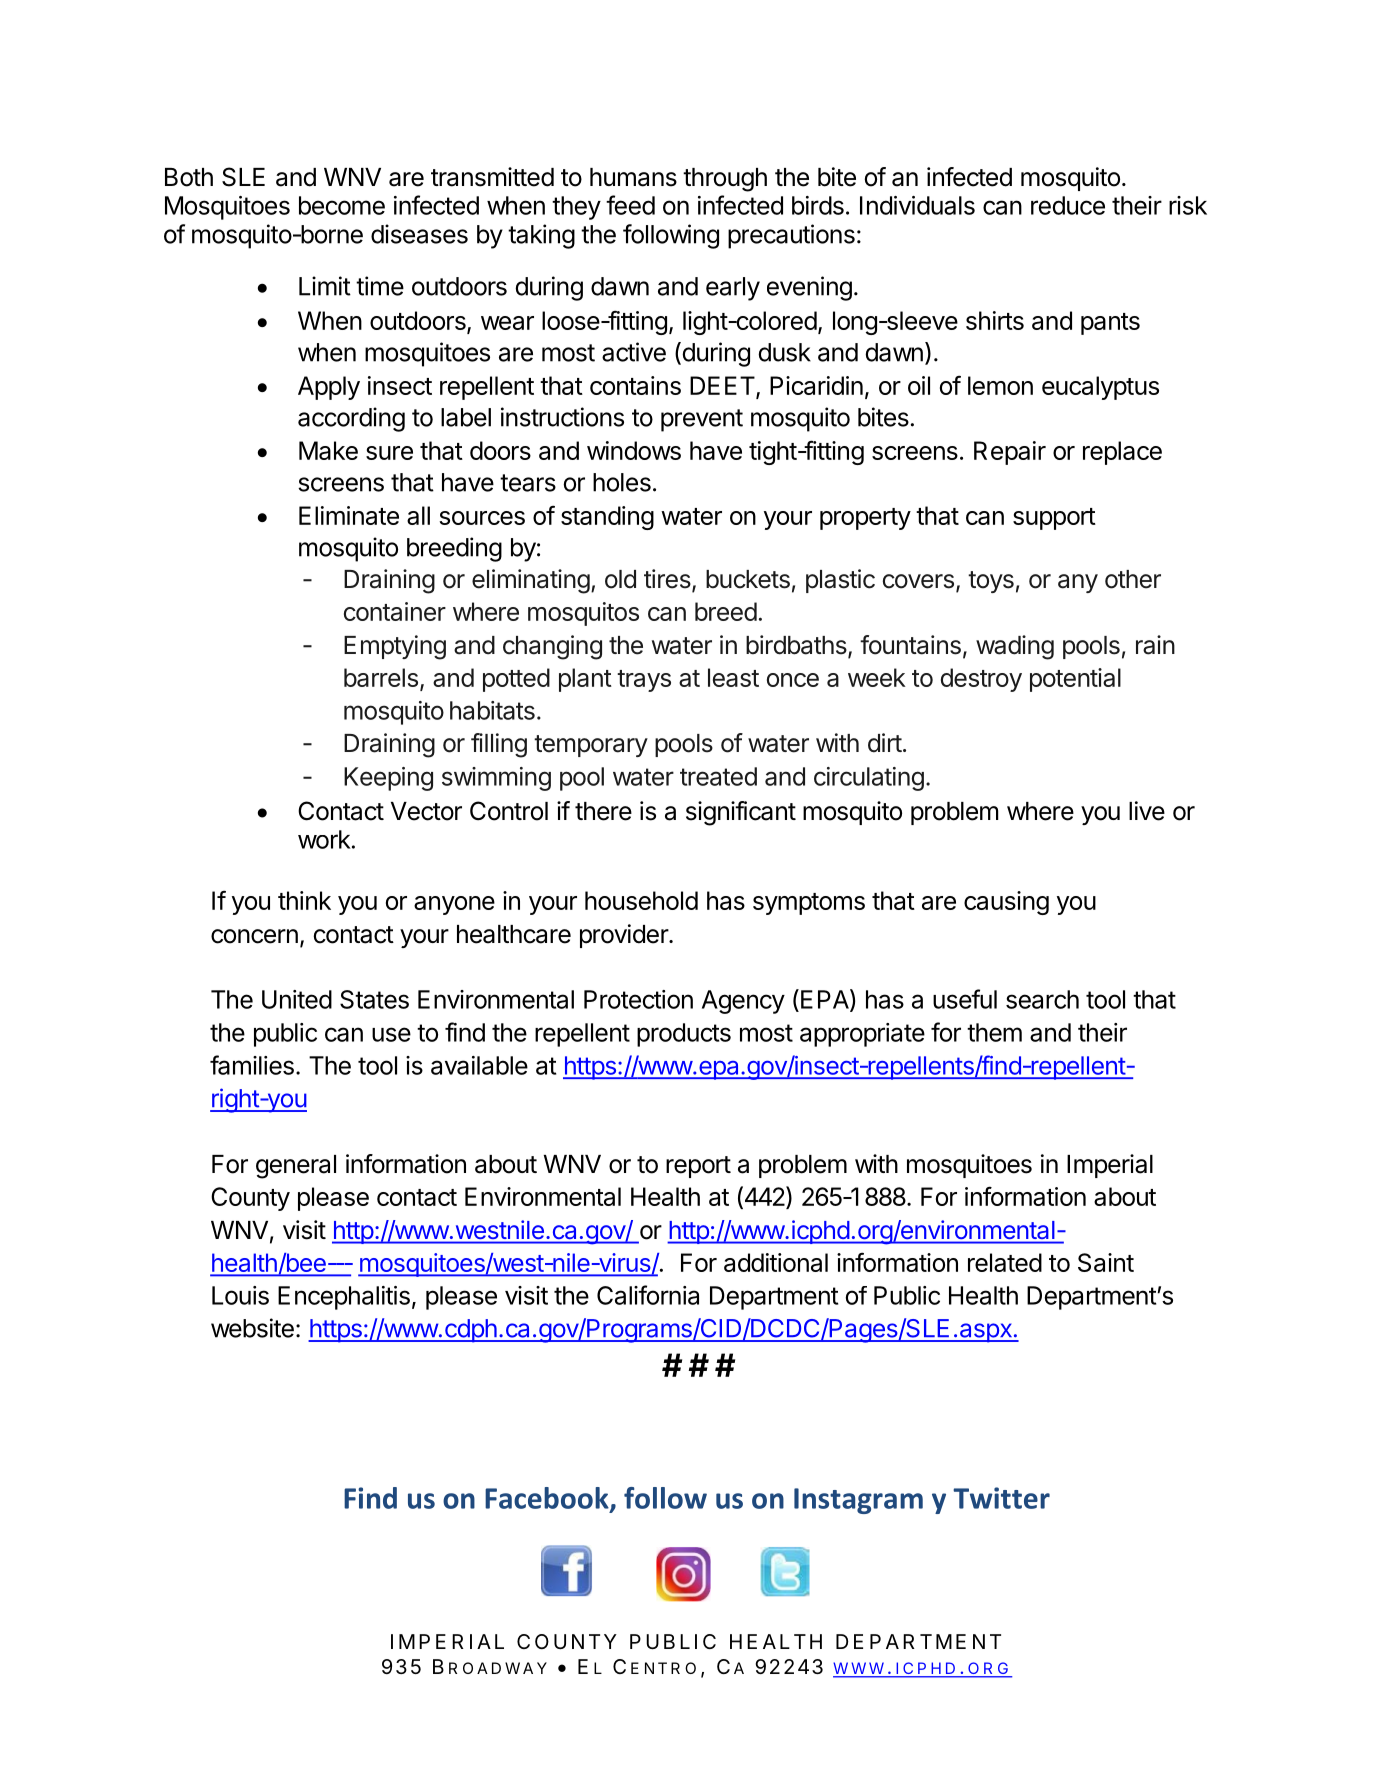 Image resolution: width=1383 pixels, height=1790 pixels. What do you see at coordinates (630, 205) in the screenshot?
I see `feed` at bounding box center [630, 205].
